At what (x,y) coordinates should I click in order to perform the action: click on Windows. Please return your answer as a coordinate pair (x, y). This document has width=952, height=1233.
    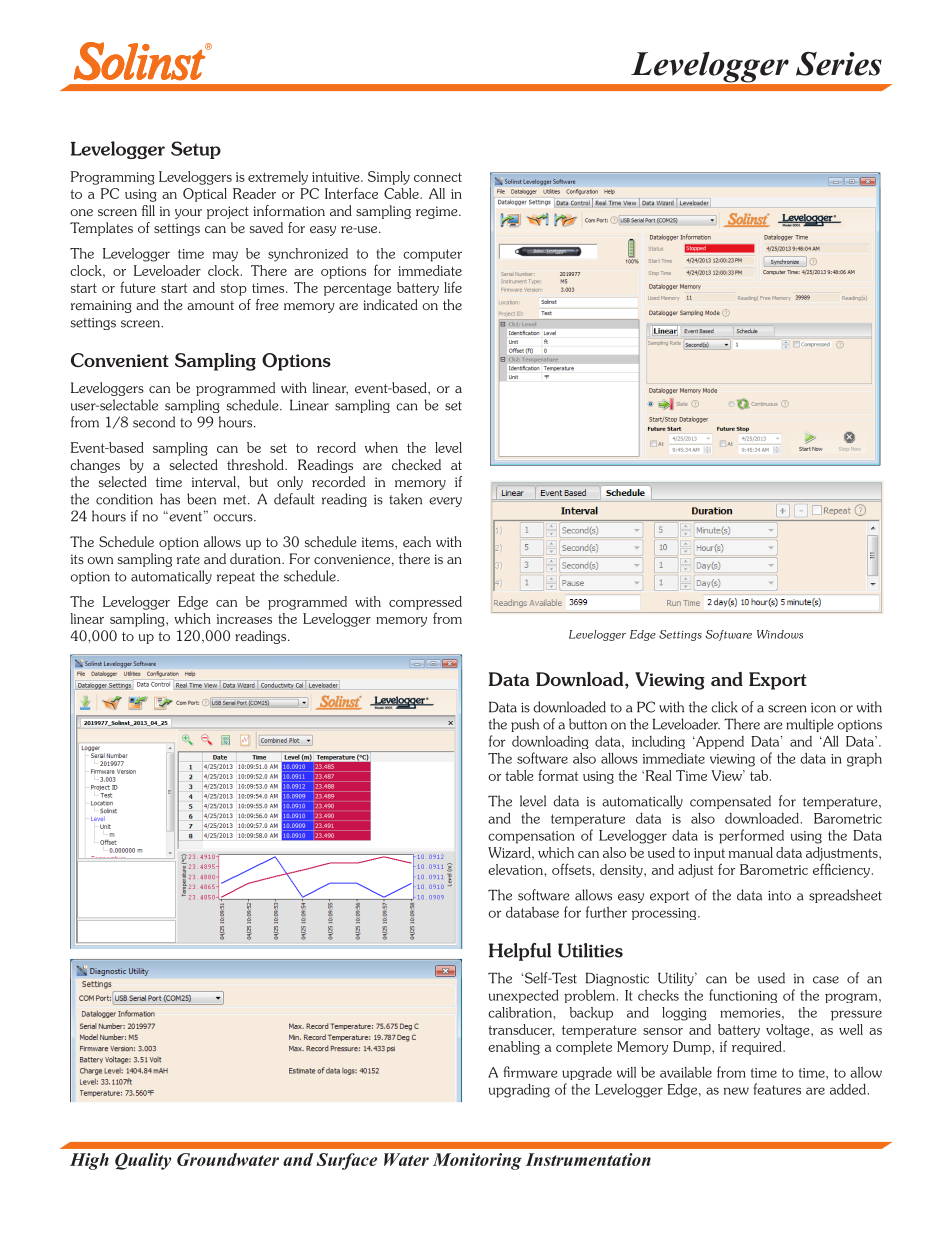
    Looking at the image, I should click on (780, 634).
